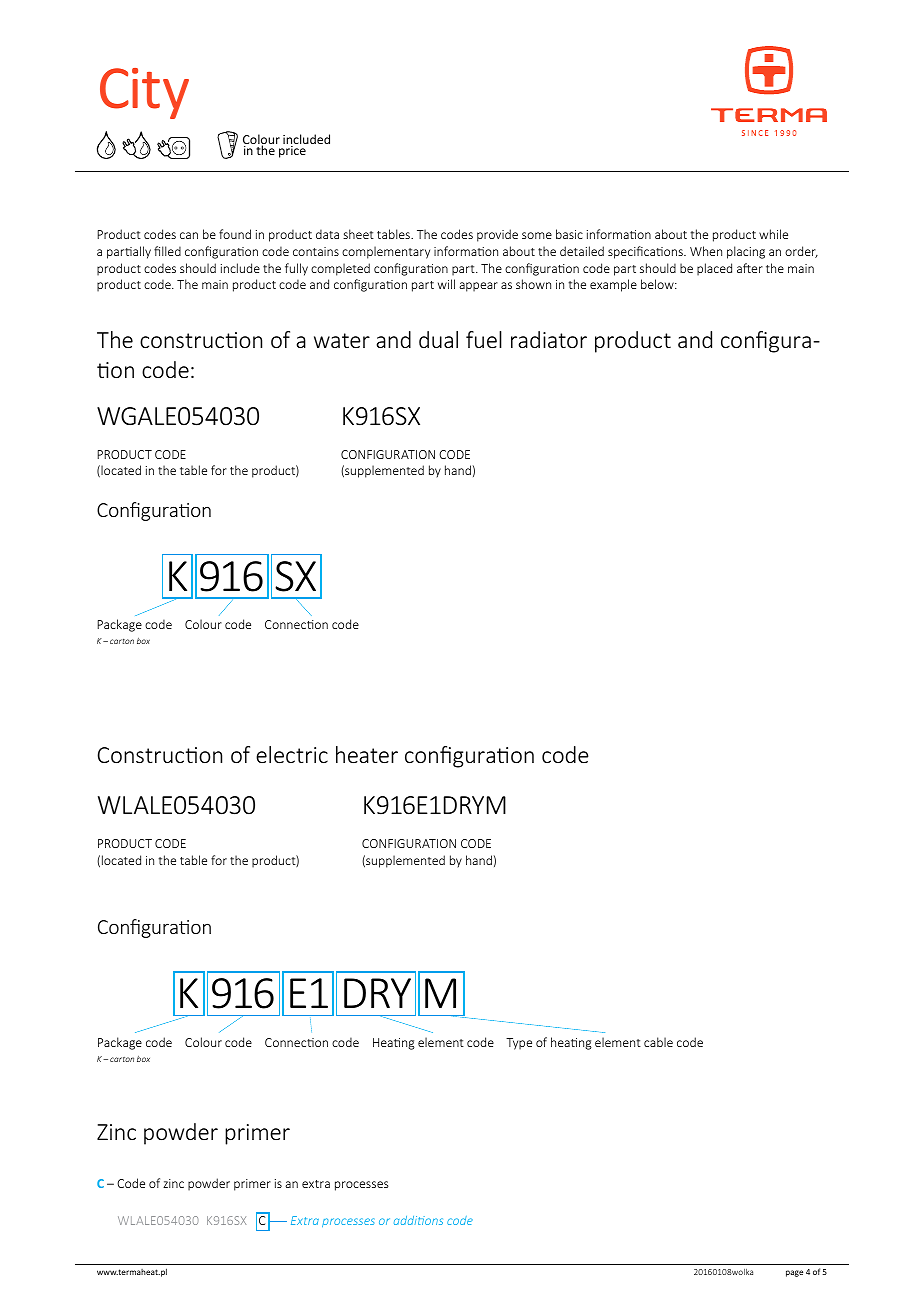 This screenshot has width=924, height=1308. I want to click on price, so click(292, 152).
